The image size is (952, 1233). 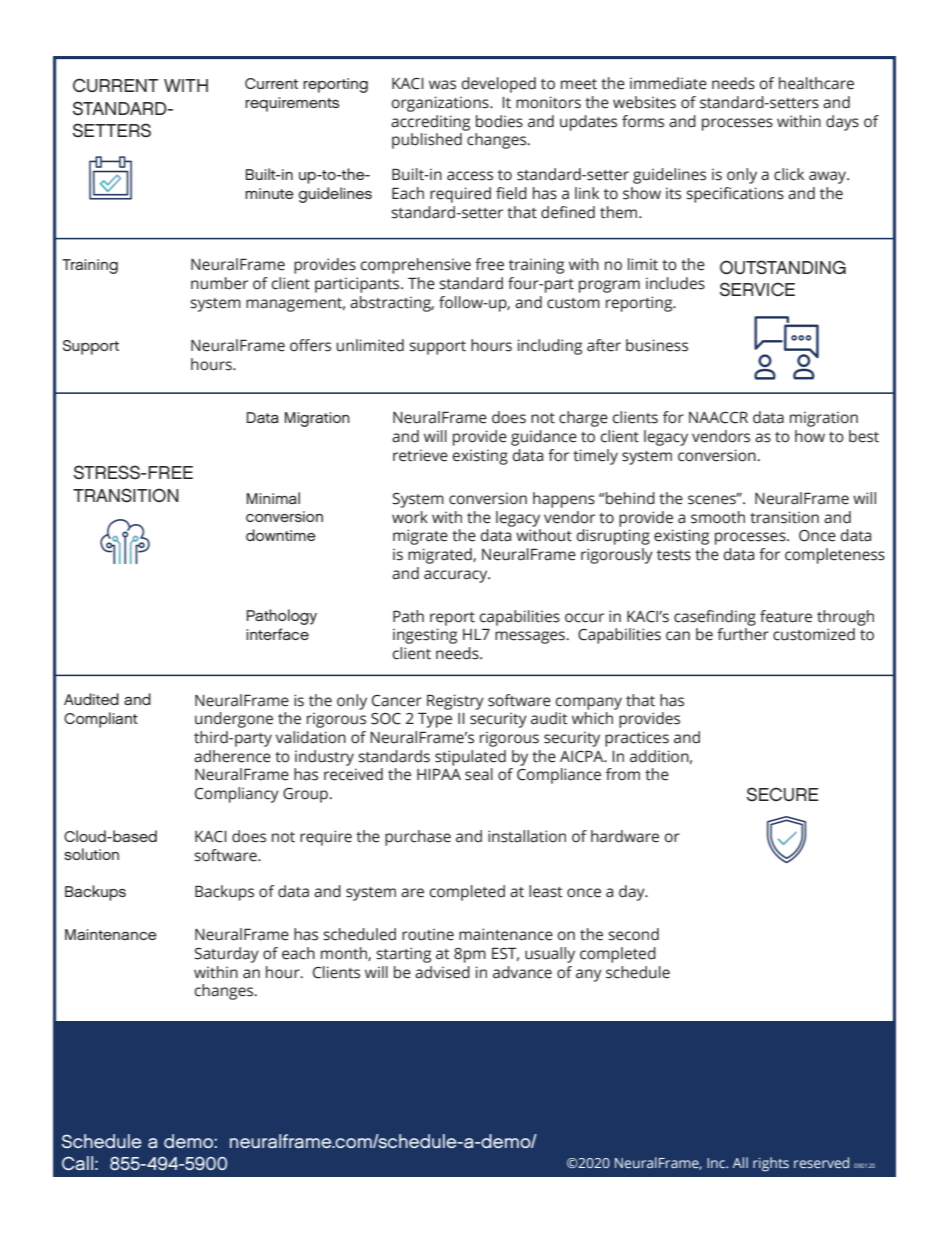 What do you see at coordinates (310, 345) in the screenshot?
I see `offers` at bounding box center [310, 345].
